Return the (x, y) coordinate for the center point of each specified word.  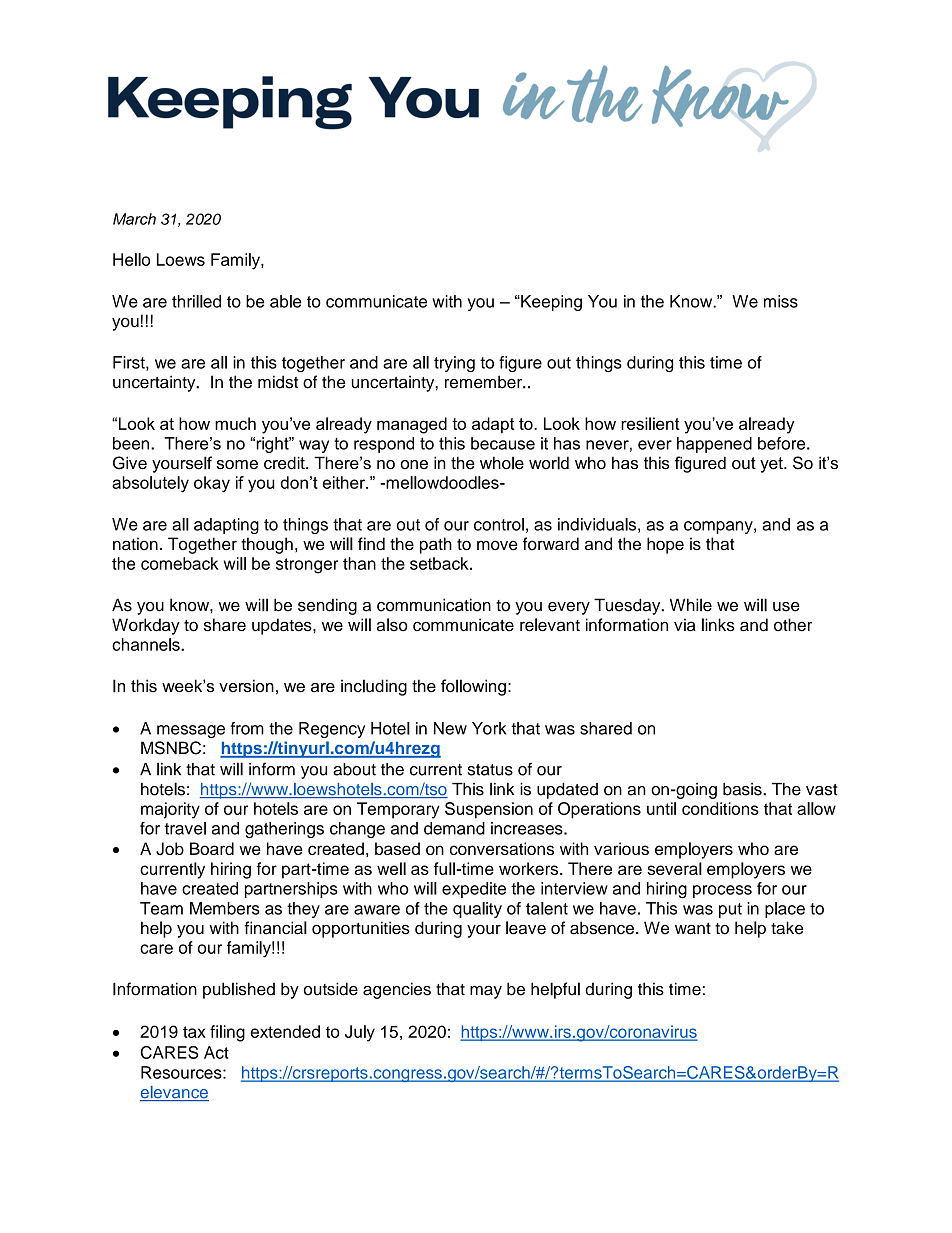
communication (434, 605)
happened (714, 445)
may (486, 992)
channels (147, 644)
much (235, 423)
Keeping (550, 303)
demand (454, 828)
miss (781, 301)
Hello (131, 259)
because (503, 443)
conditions (720, 808)
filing (227, 1033)
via (685, 625)
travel (185, 828)
